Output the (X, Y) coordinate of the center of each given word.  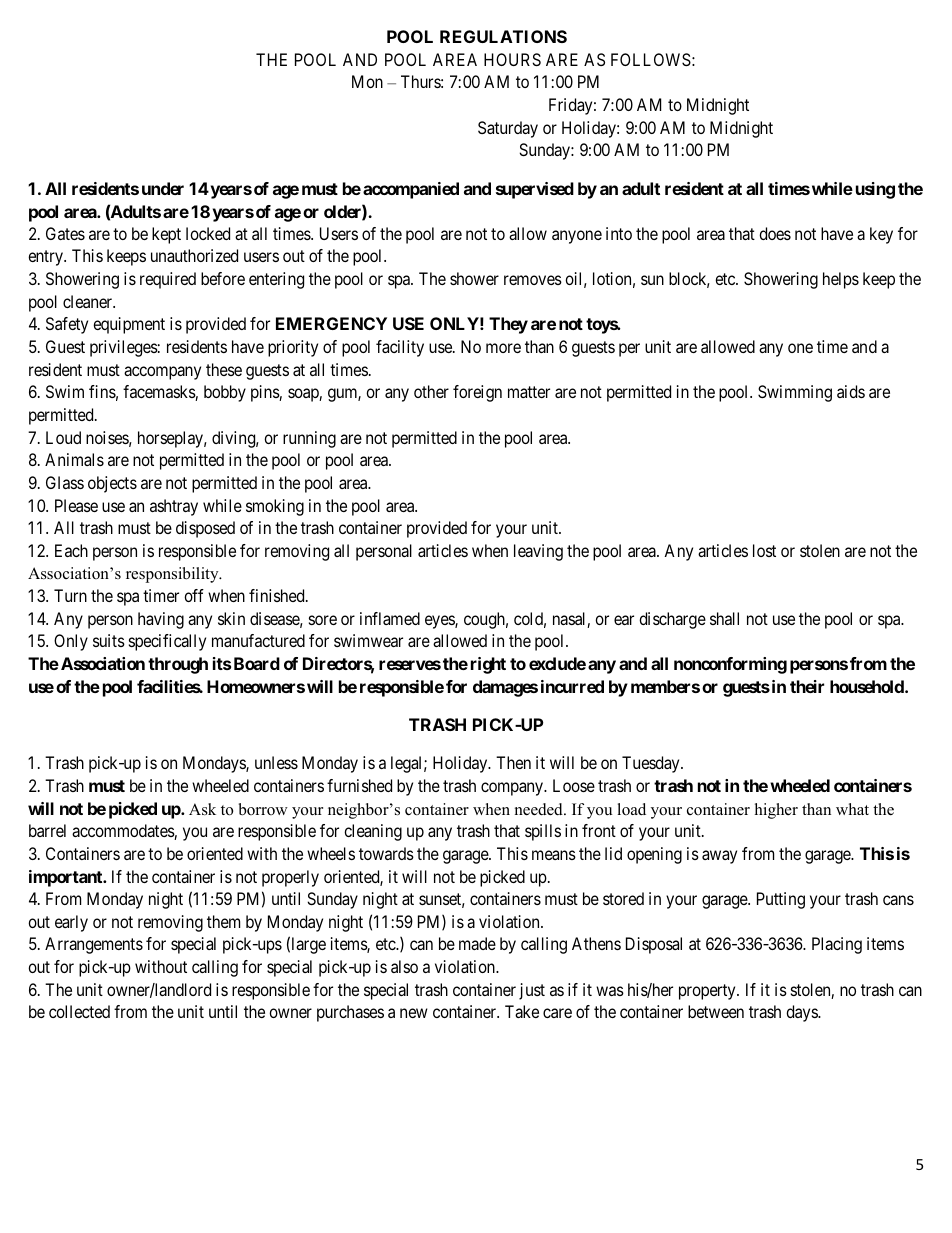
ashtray (174, 507)
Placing (837, 945)
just (532, 991)
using (875, 190)
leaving (538, 552)
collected (79, 1011)
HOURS (512, 59)
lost (764, 550)
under (163, 188)
